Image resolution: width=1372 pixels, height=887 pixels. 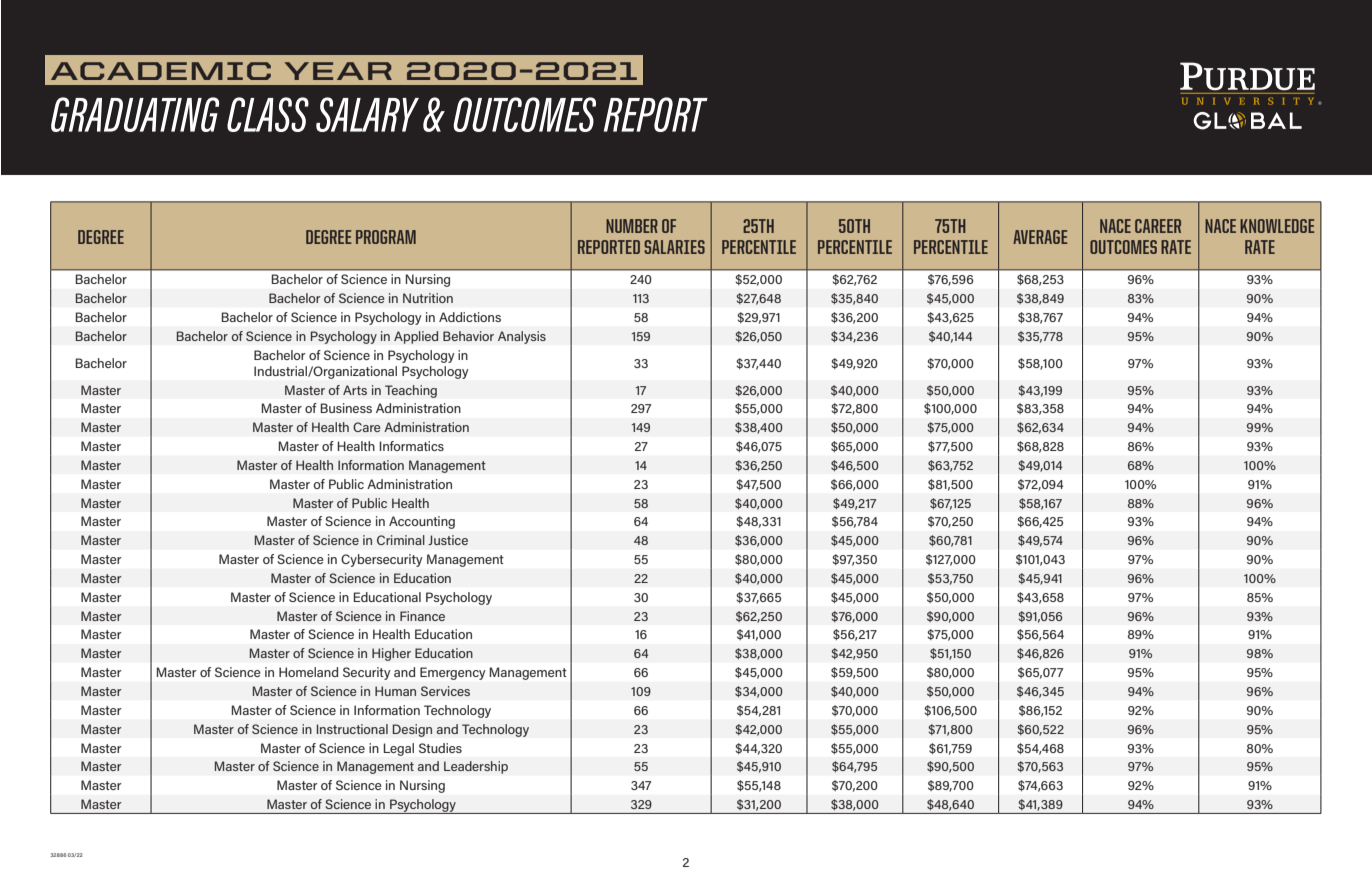 What do you see at coordinates (1040, 237) in the page?
I see `AVERAGE` at bounding box center [1040, 237].
